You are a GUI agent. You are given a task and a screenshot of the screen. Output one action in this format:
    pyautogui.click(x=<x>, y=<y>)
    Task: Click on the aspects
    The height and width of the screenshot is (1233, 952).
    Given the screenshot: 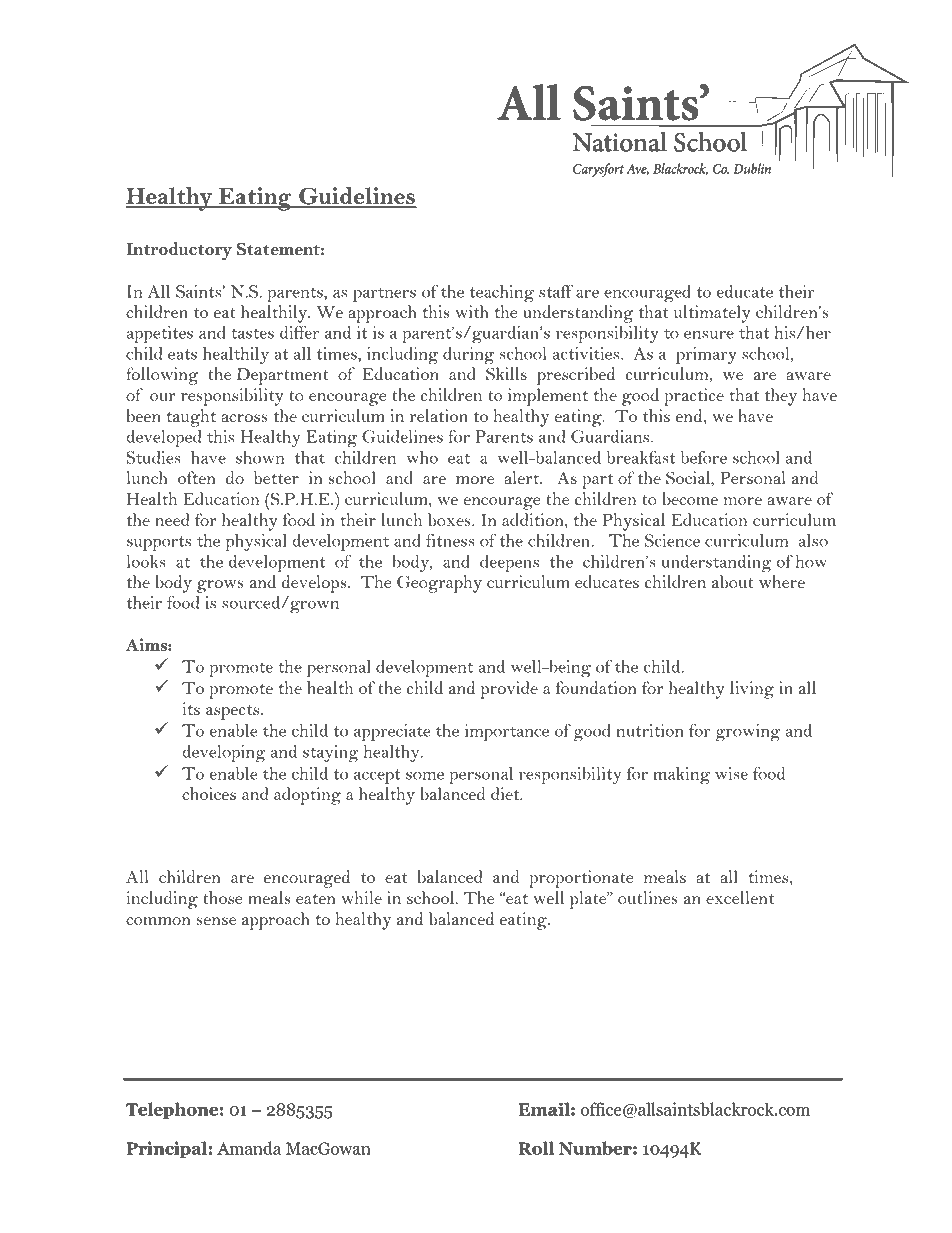 What is the action you would take?
    pyautogui.click(x=232, y=712)
